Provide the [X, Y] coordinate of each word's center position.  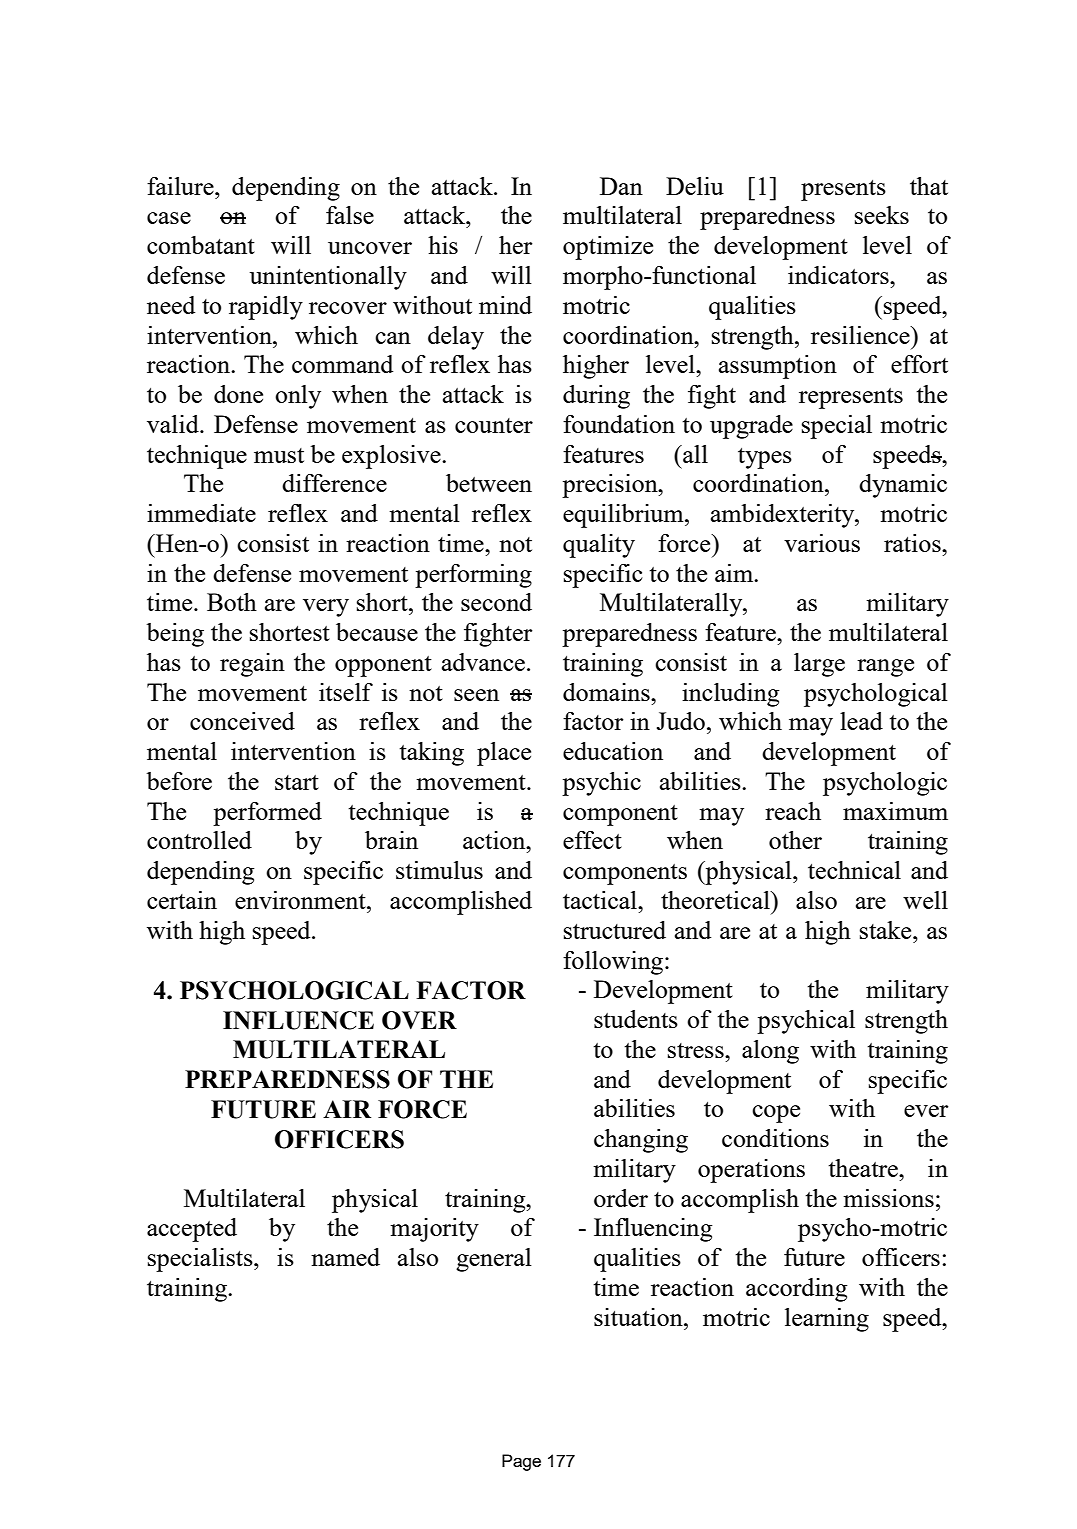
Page [521, 1462]
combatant [201, 245]
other [795, 840]
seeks [882, 215]
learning [827, 1320]
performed [267, 814]
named [345, 1257]
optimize [608, 248]
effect [592, 840]
